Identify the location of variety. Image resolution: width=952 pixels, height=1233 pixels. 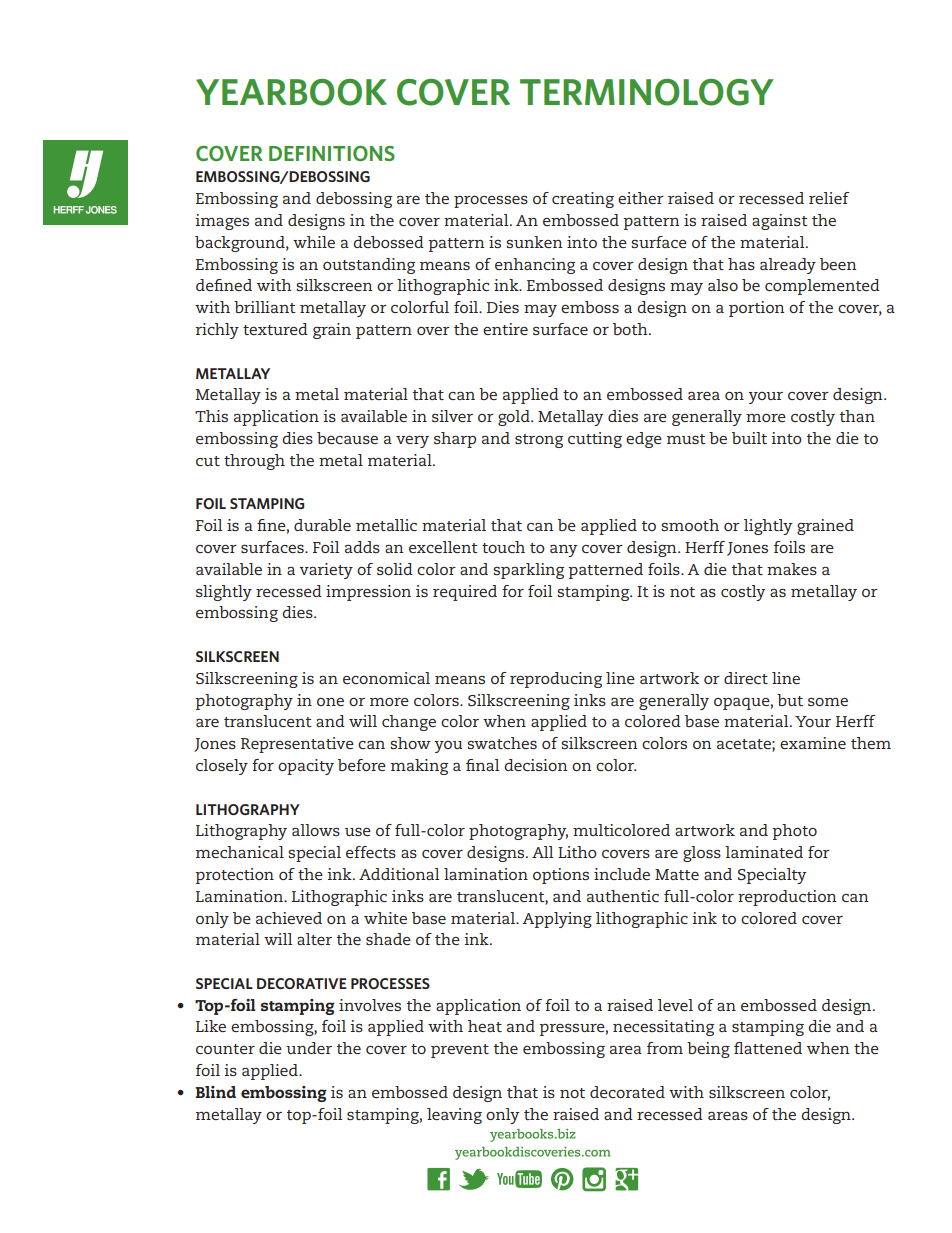
(326, 571).
